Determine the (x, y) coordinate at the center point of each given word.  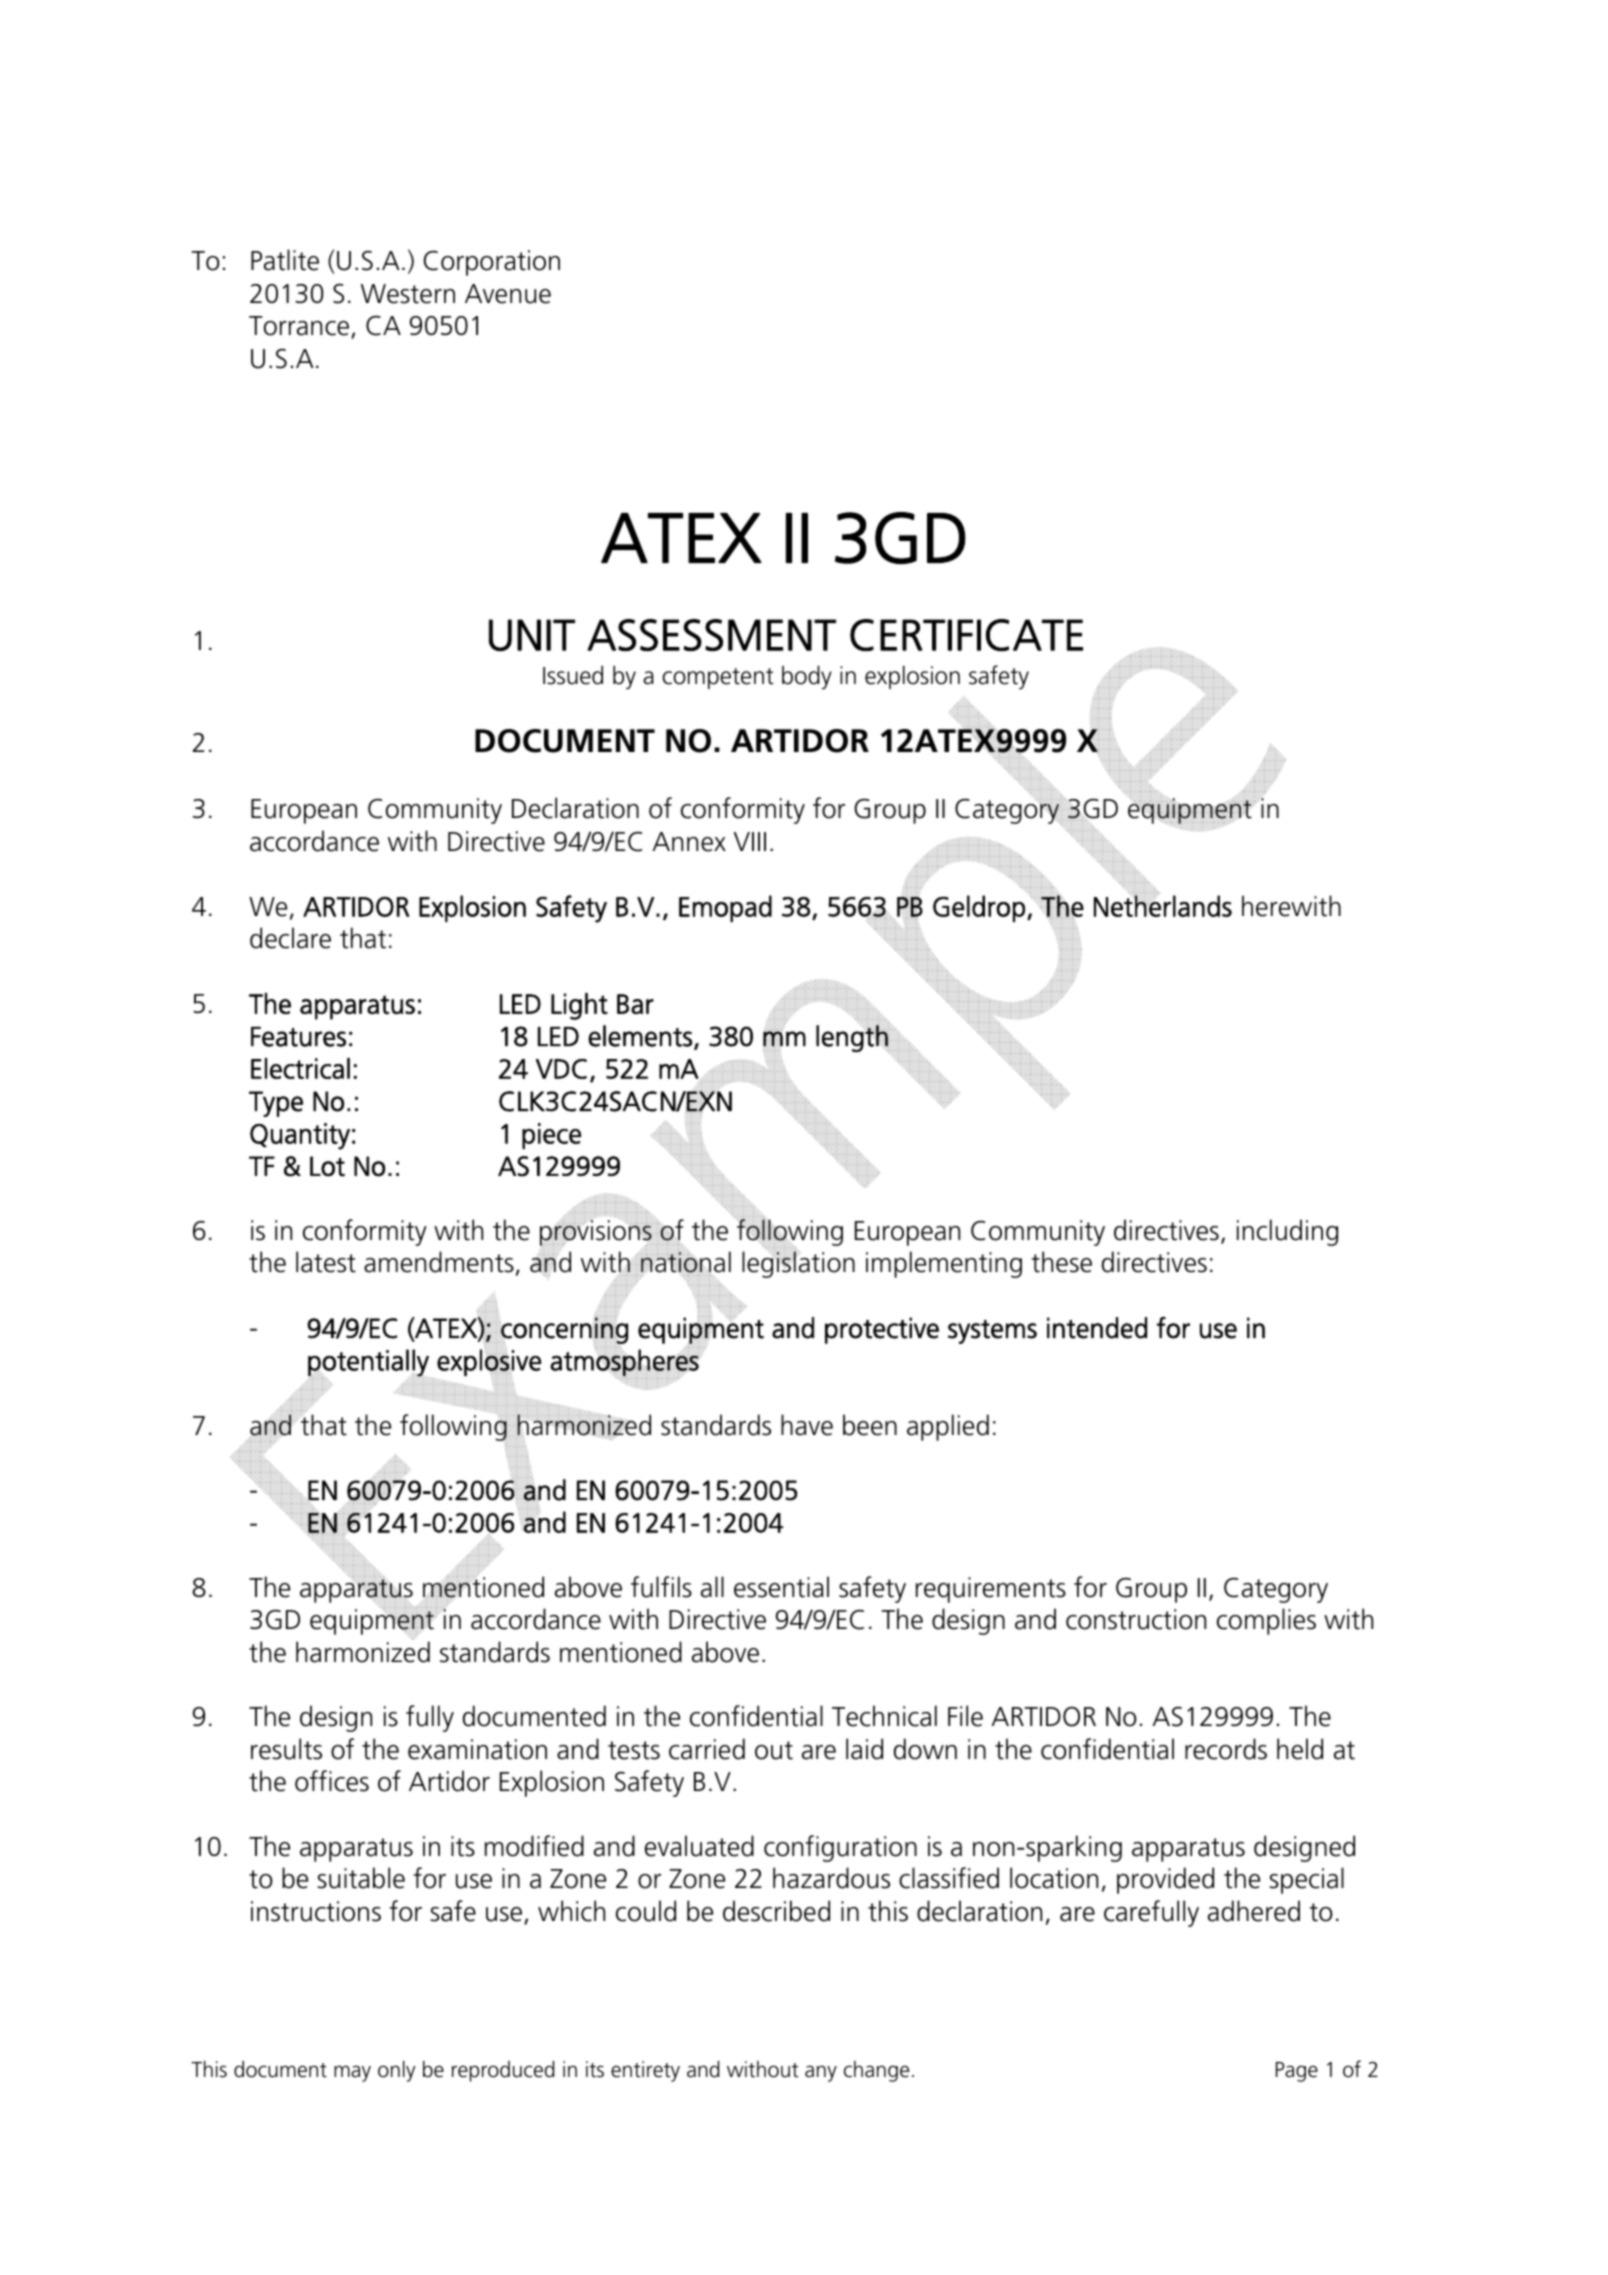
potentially (369, 1363)
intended (1097, 1328)
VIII (750, 841)
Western (408, 294)
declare (290, 938)
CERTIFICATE (966, 635)
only (397, 2071)
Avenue (508, 294)
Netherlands (1163, 905)
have (807, 1425)
